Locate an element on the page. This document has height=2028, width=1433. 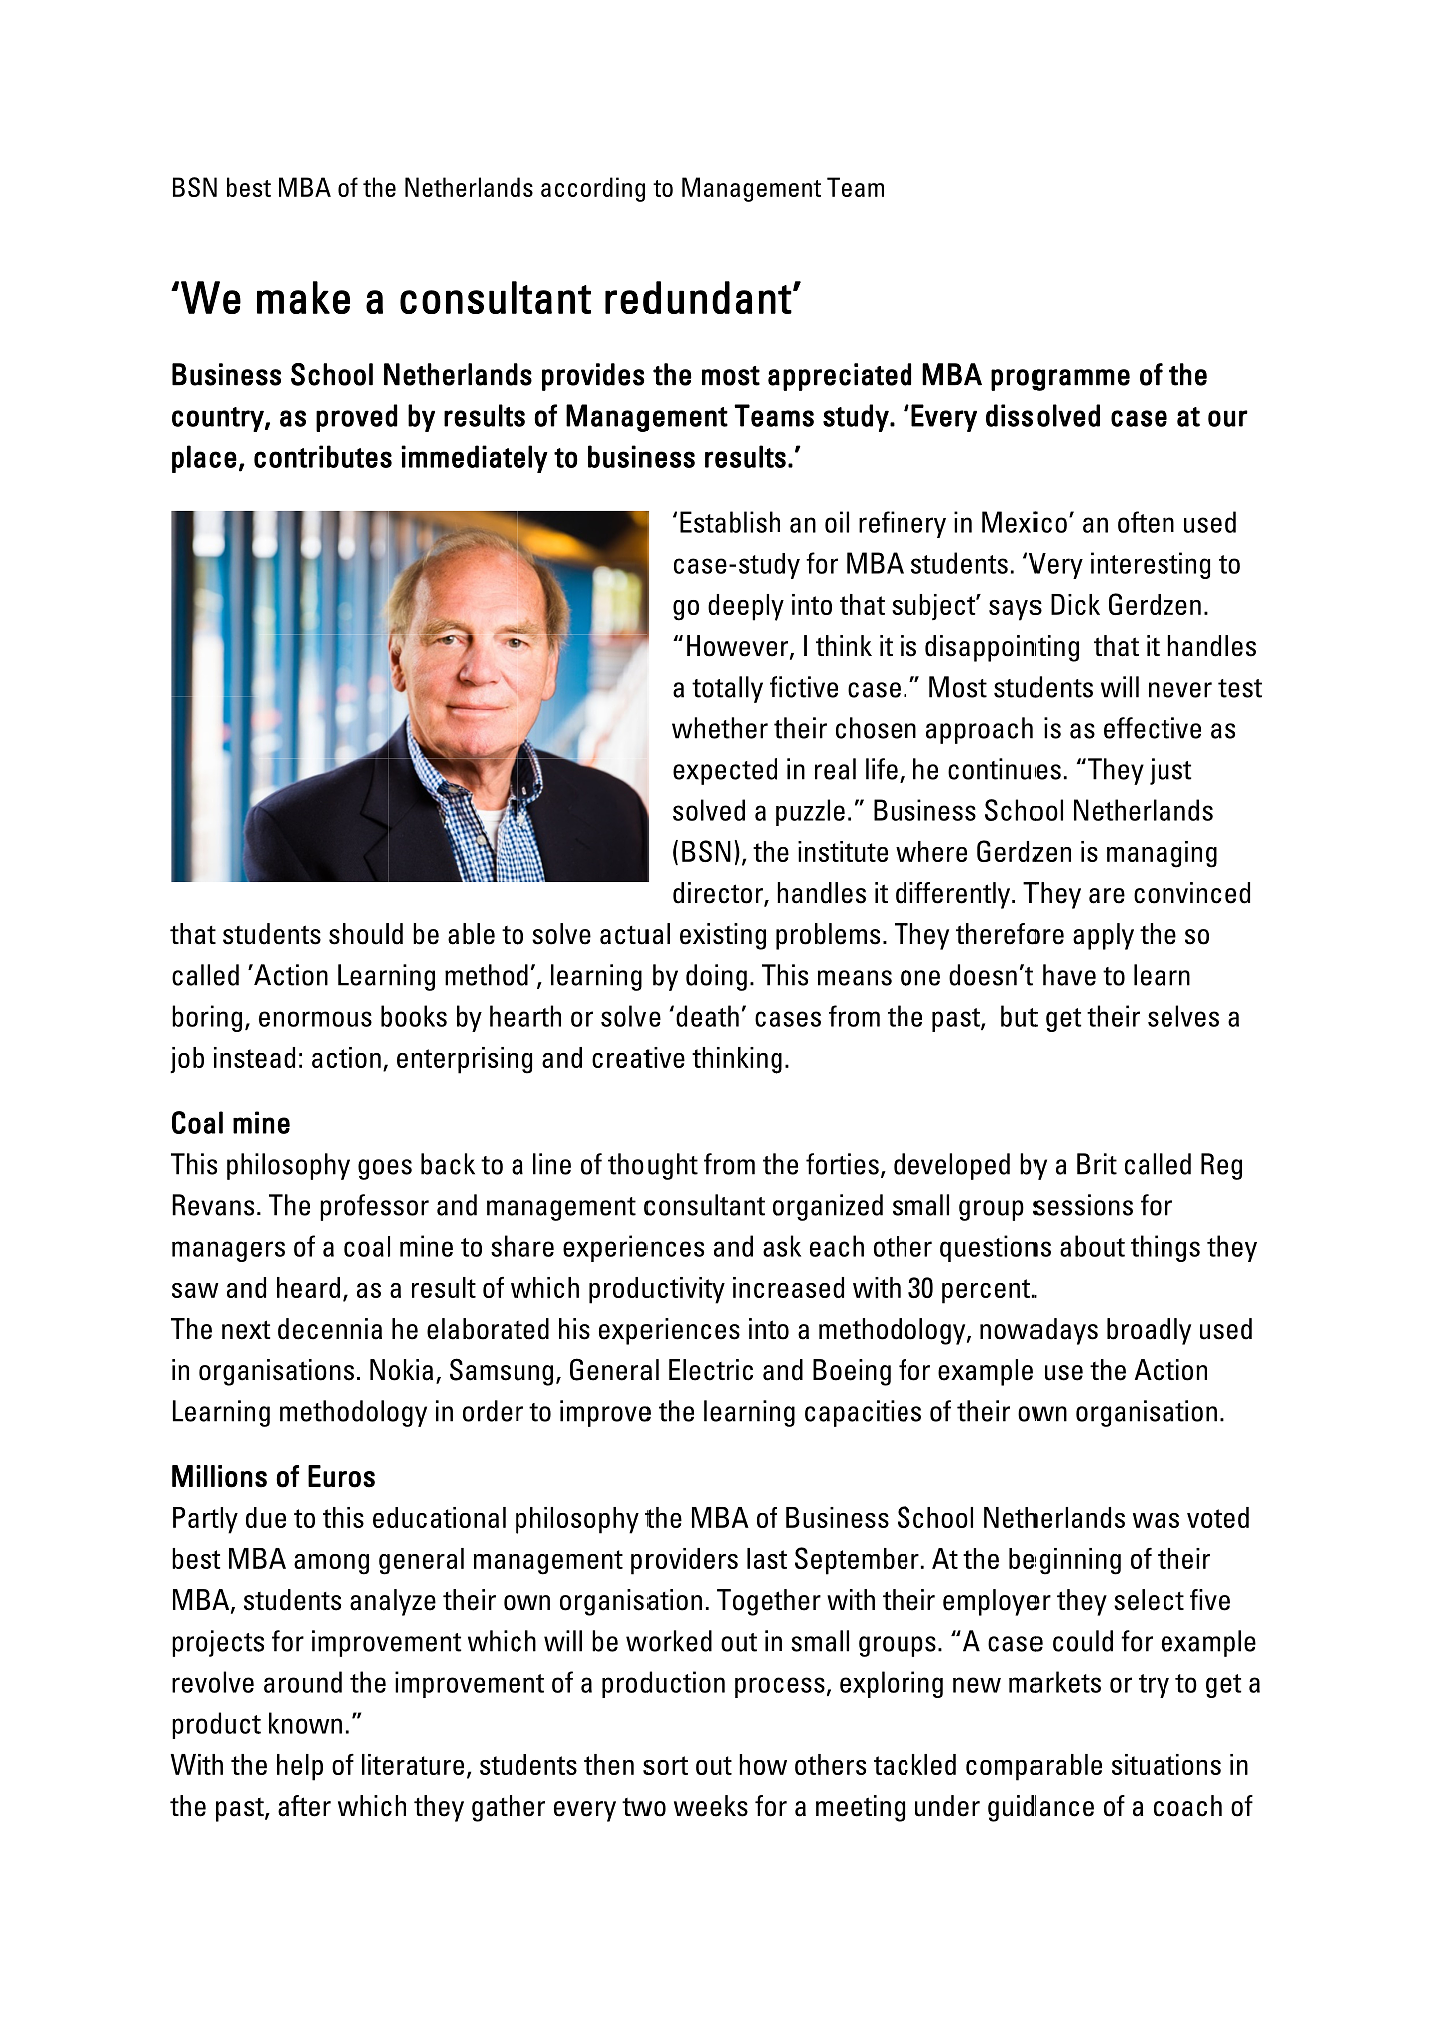
red is located at coordinates (633, 297).
